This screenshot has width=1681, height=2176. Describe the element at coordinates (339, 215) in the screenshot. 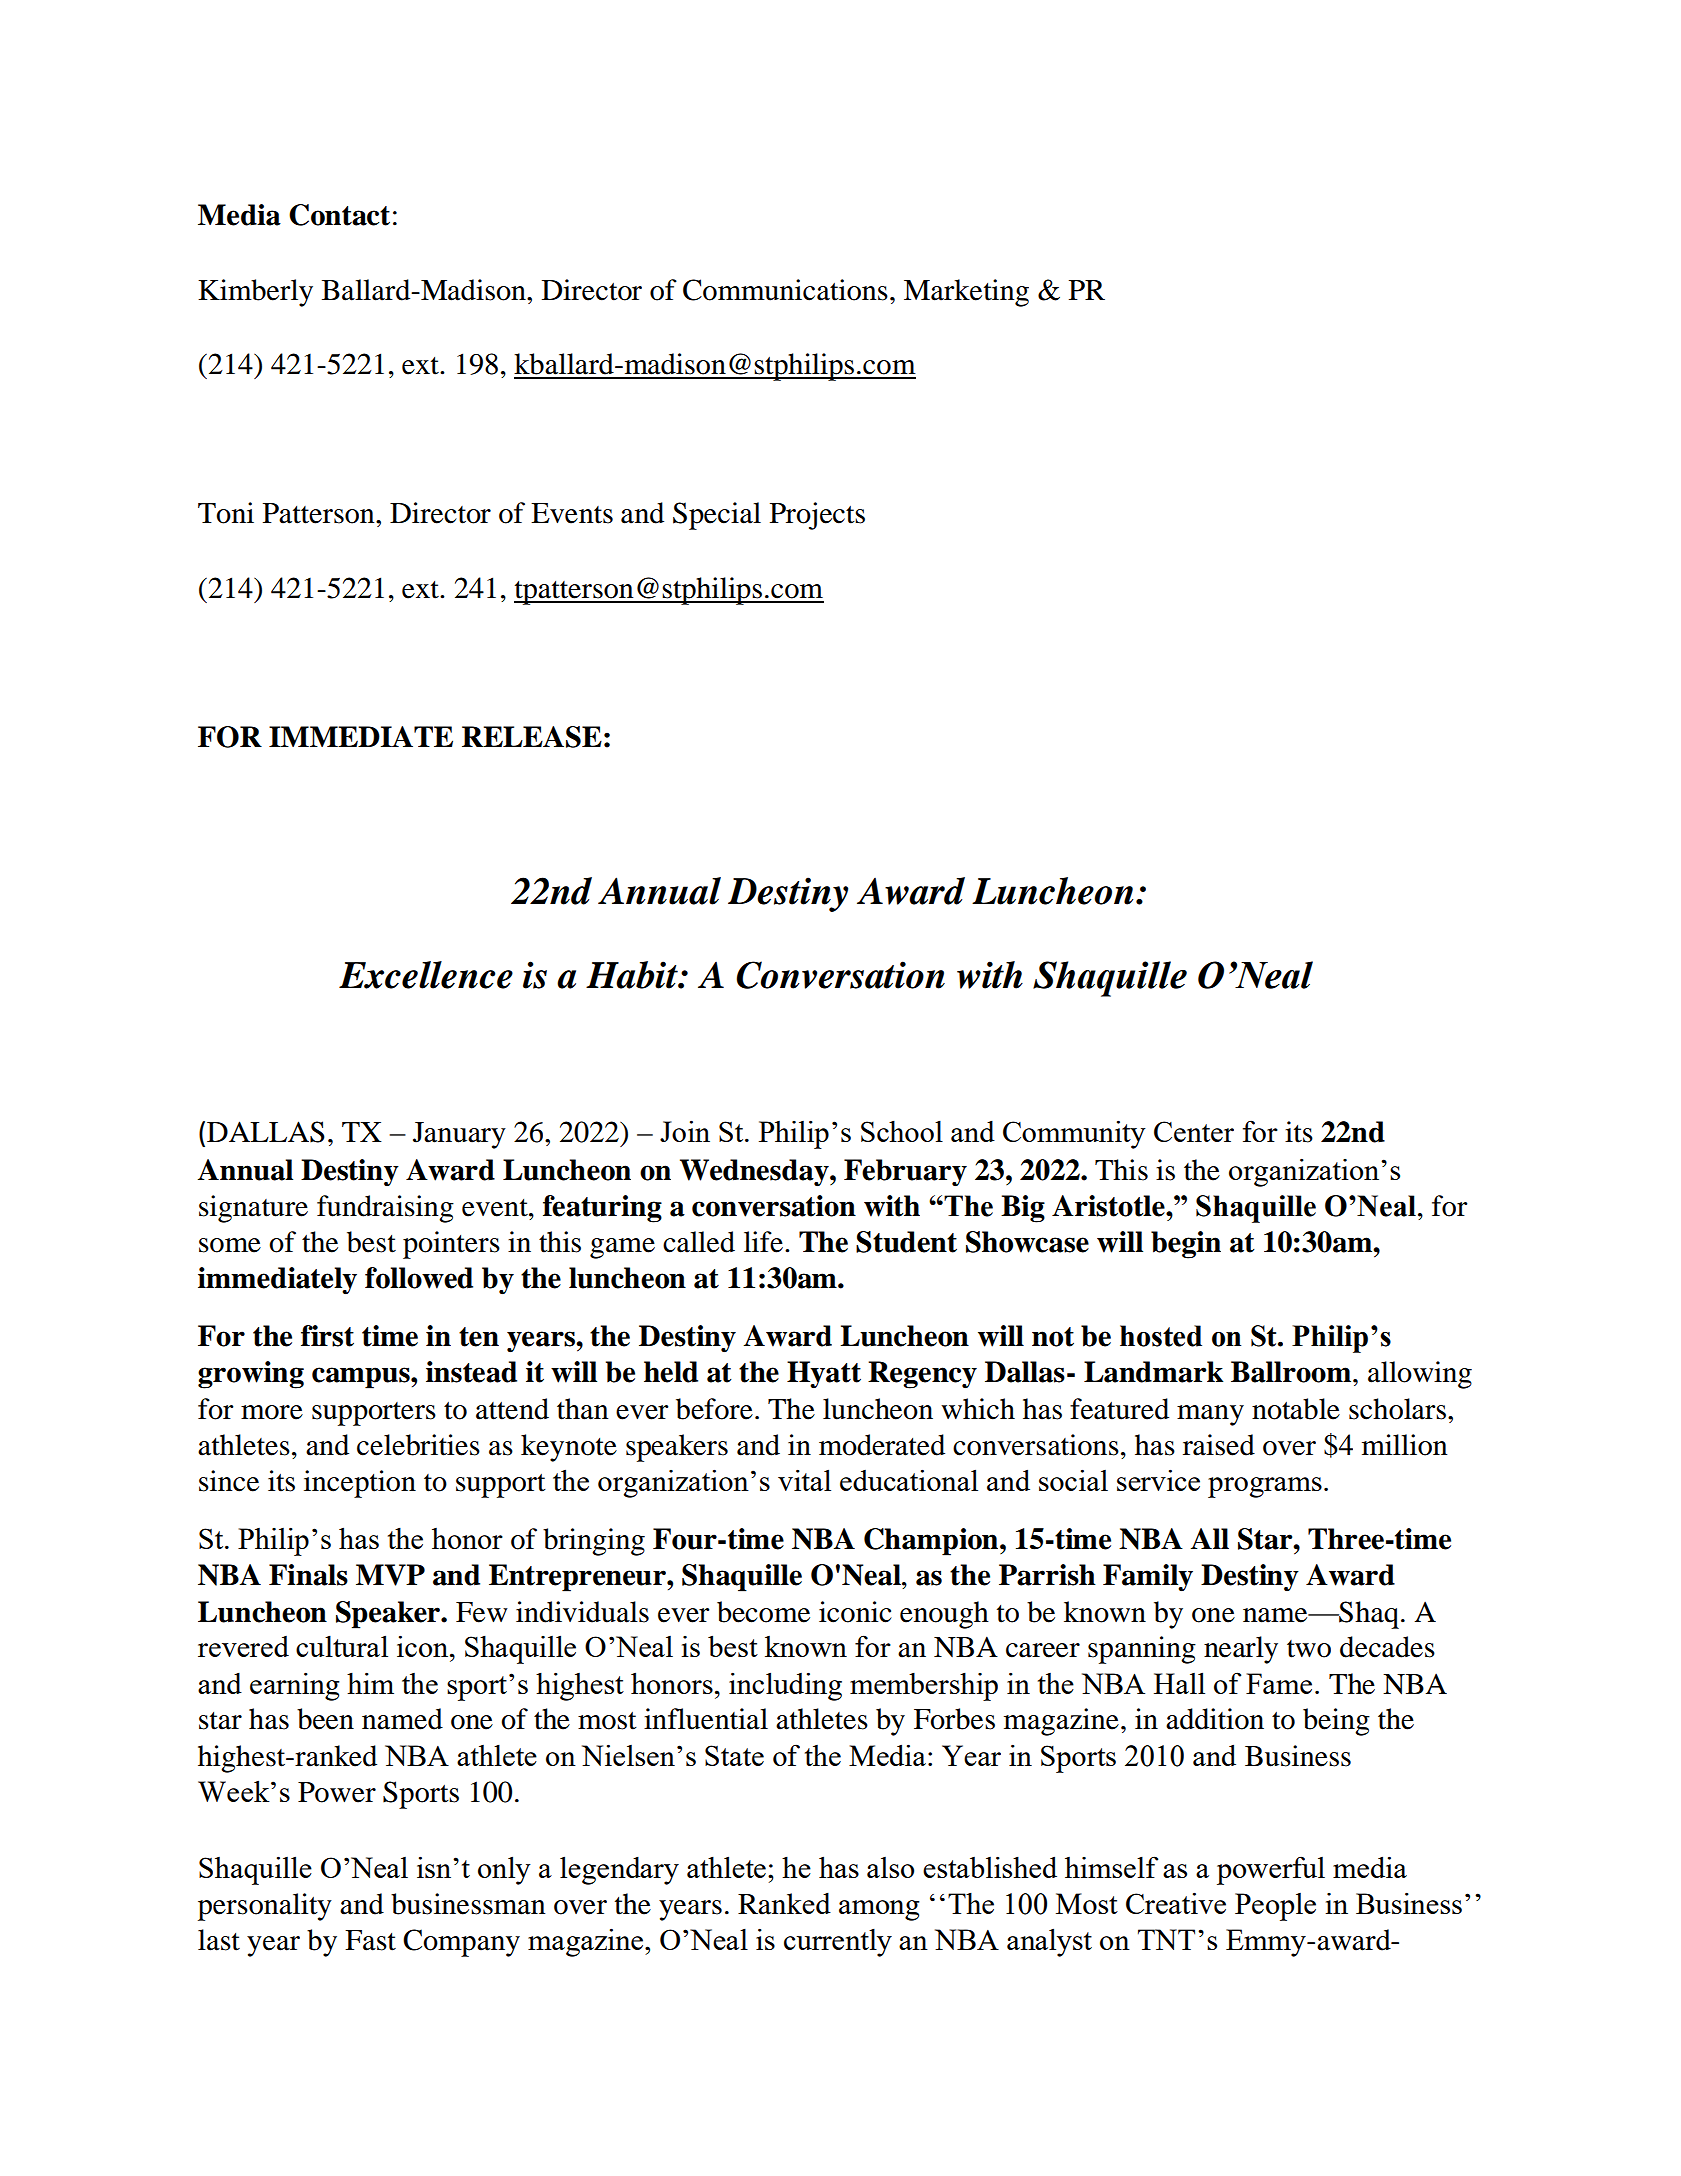

I see `Contact` at that location.
